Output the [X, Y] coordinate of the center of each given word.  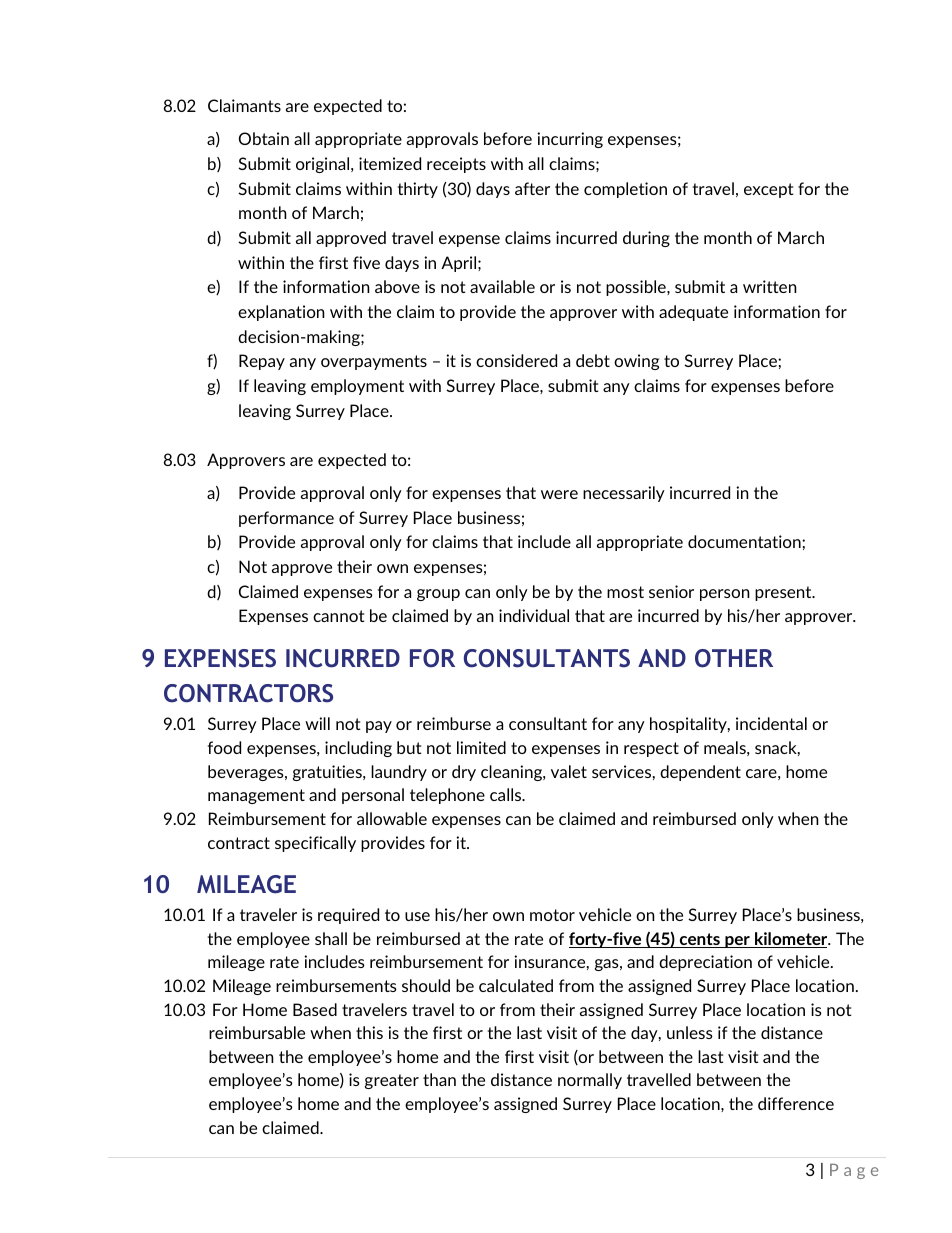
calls [507, 794]
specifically [315, 844]
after [532, 188]
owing [636, 362]
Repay [262, 362]
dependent [700, 773]
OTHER [734, 658]
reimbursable [257, 1032]
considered [516, 360]
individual [534, 615]
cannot [339, 616]
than [439, 1079]
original [324, 165]
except [769, 190]
